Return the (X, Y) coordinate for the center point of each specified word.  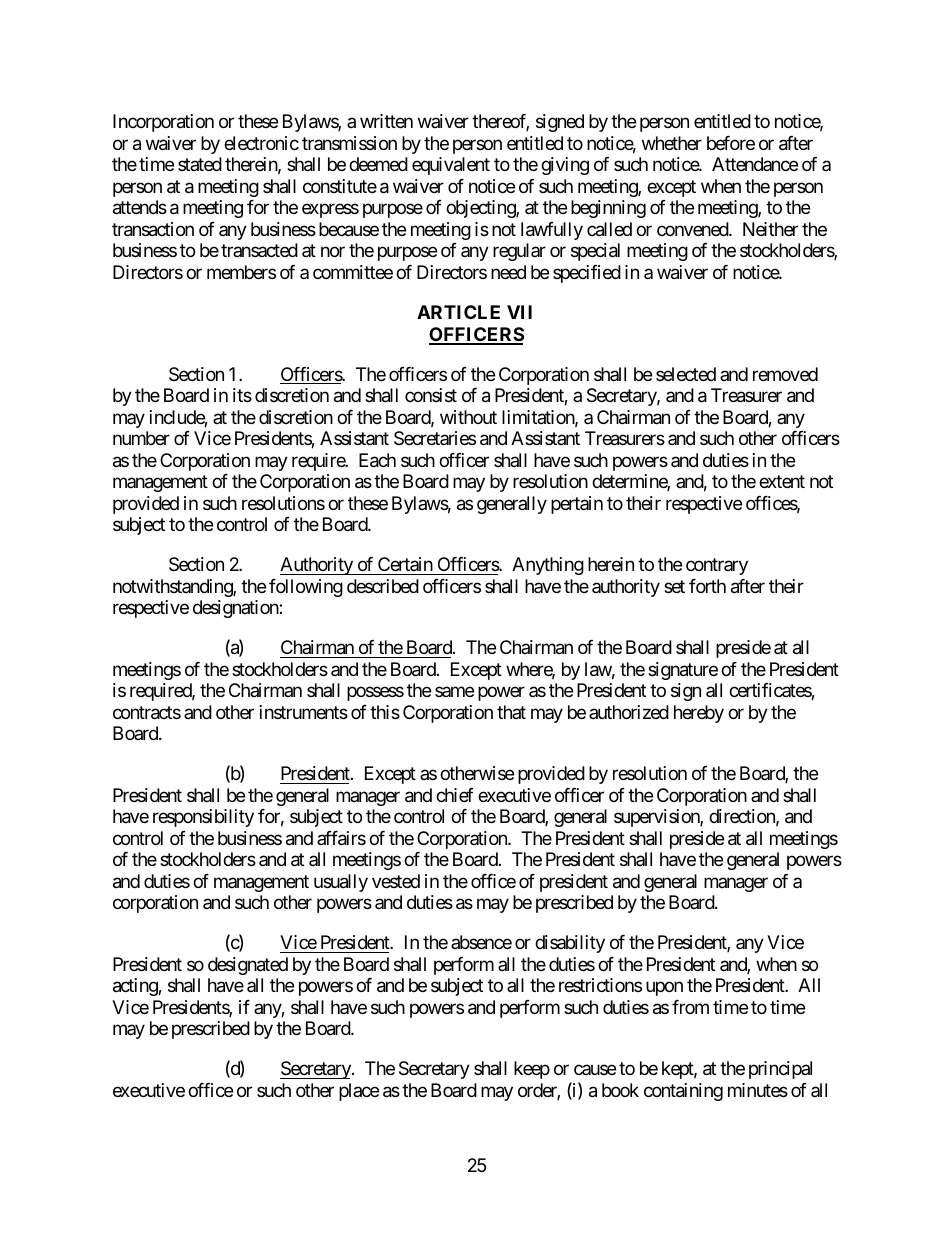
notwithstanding (173, 588)
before (731, 143)
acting (136, 987)
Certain (405, 564)
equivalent (451, 166)
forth (707, 586)
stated (200, 164)
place (359, 1092)
